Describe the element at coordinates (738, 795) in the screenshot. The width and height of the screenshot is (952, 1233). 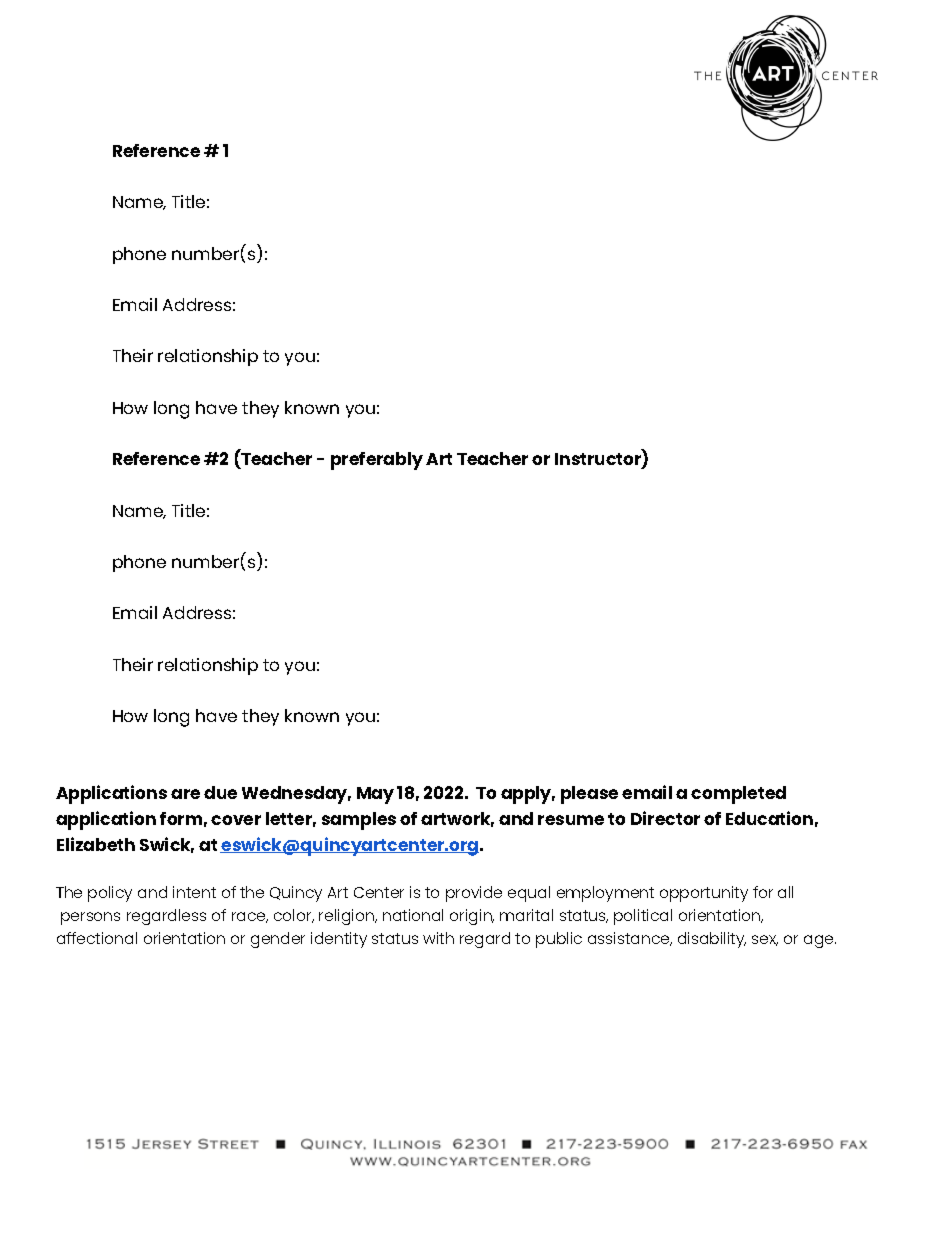
I see `completed` at that location.
